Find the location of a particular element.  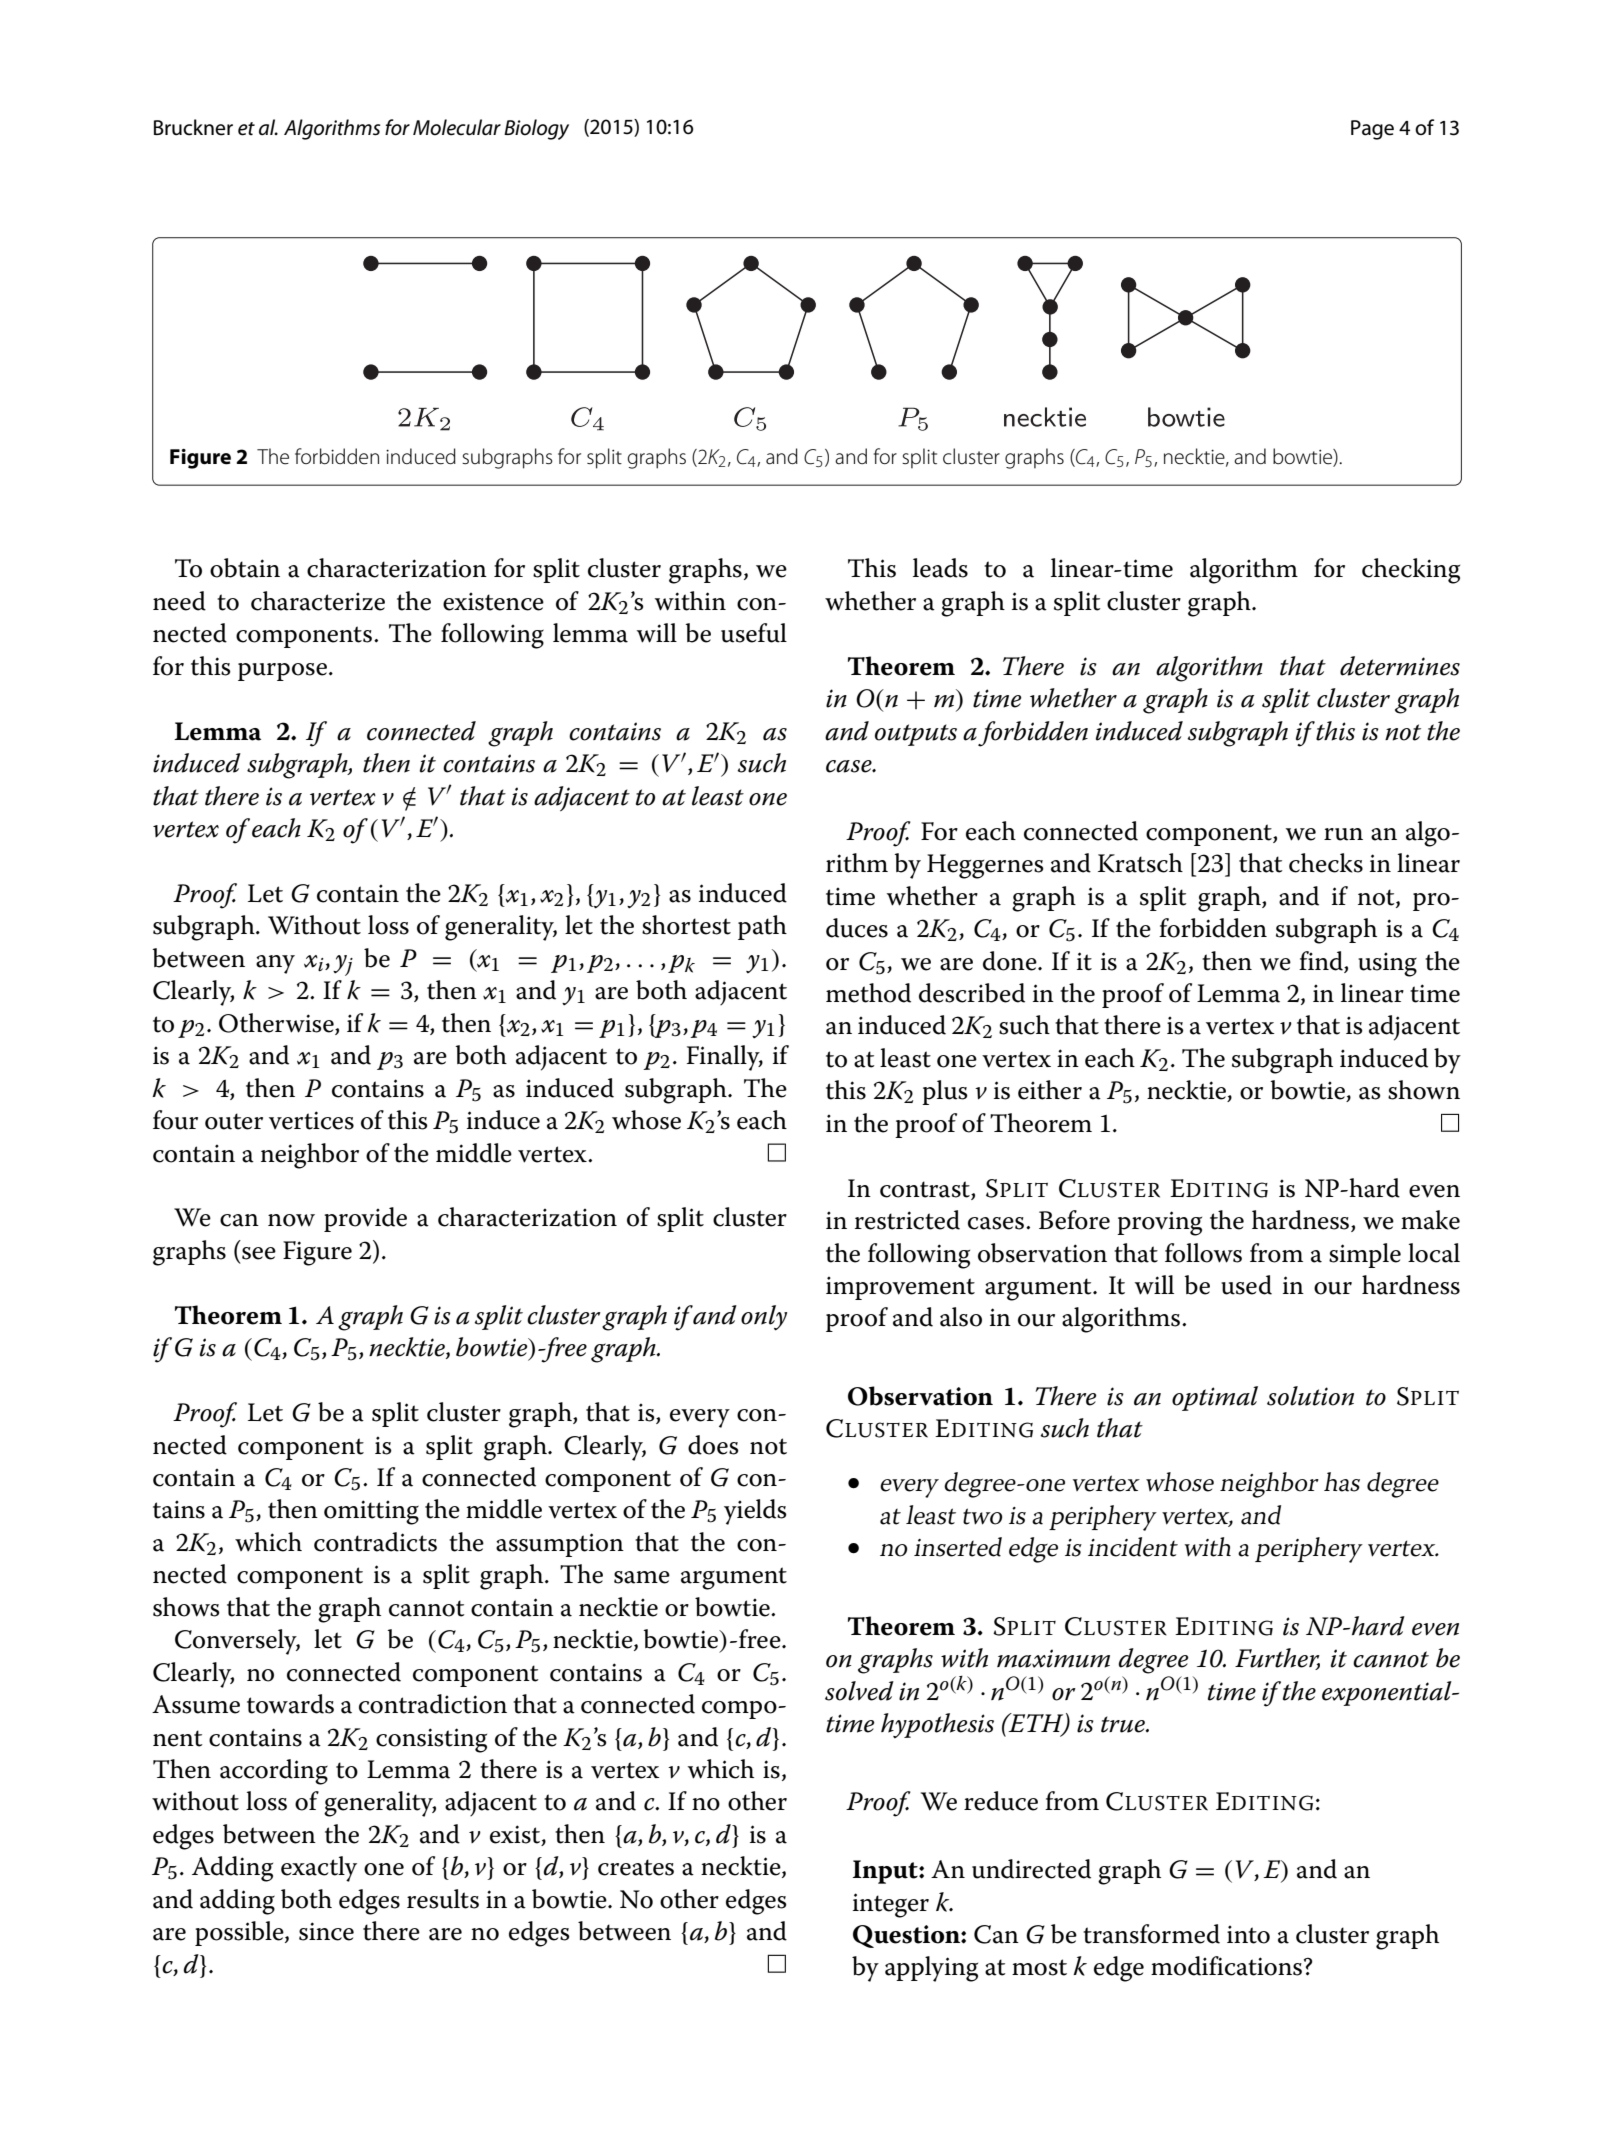

method is located at coordinates (868, 993).
